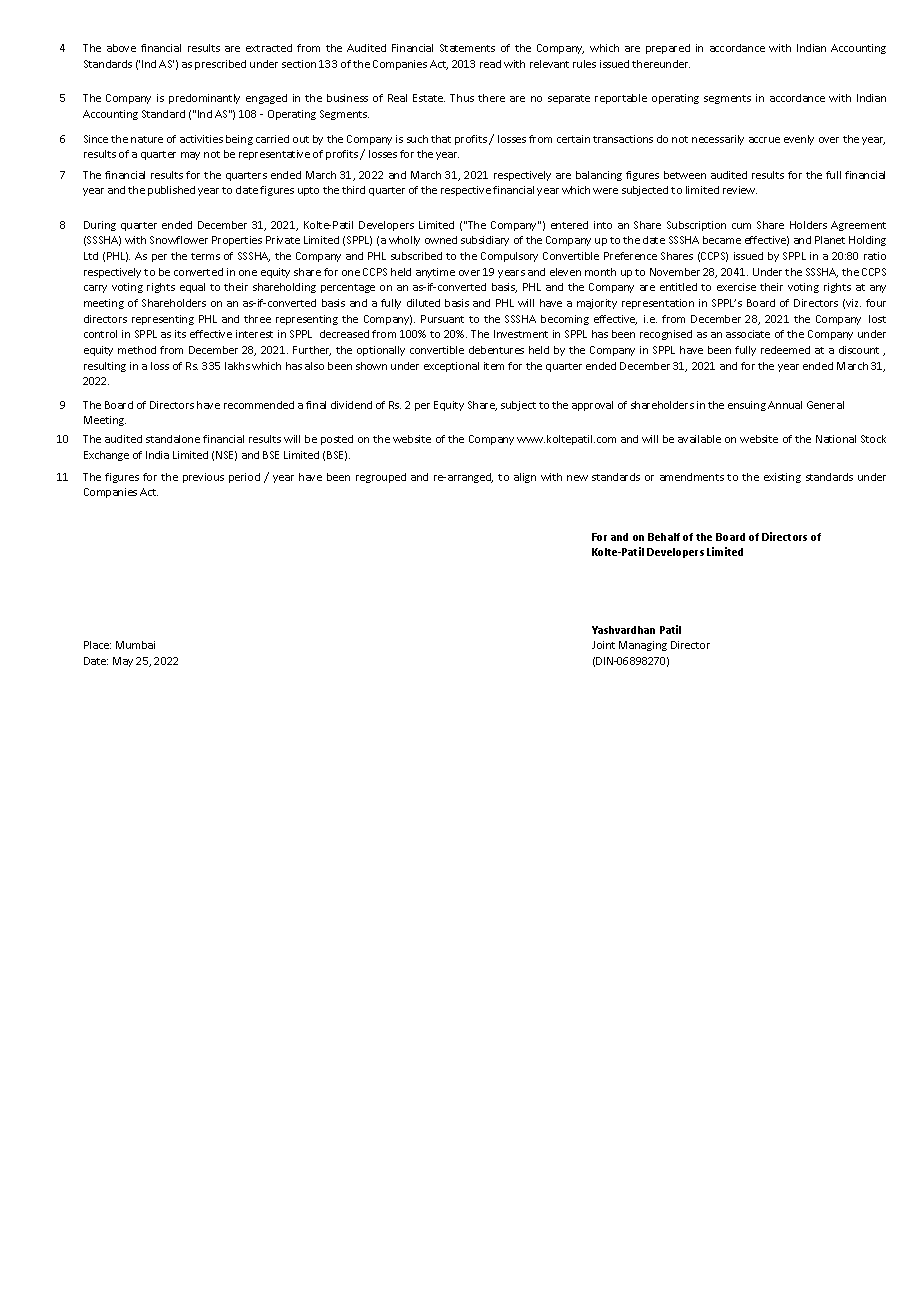  What do you see at coordinates (205, 256) in the page?
I see `terms` at bounding box center [205, 256].
